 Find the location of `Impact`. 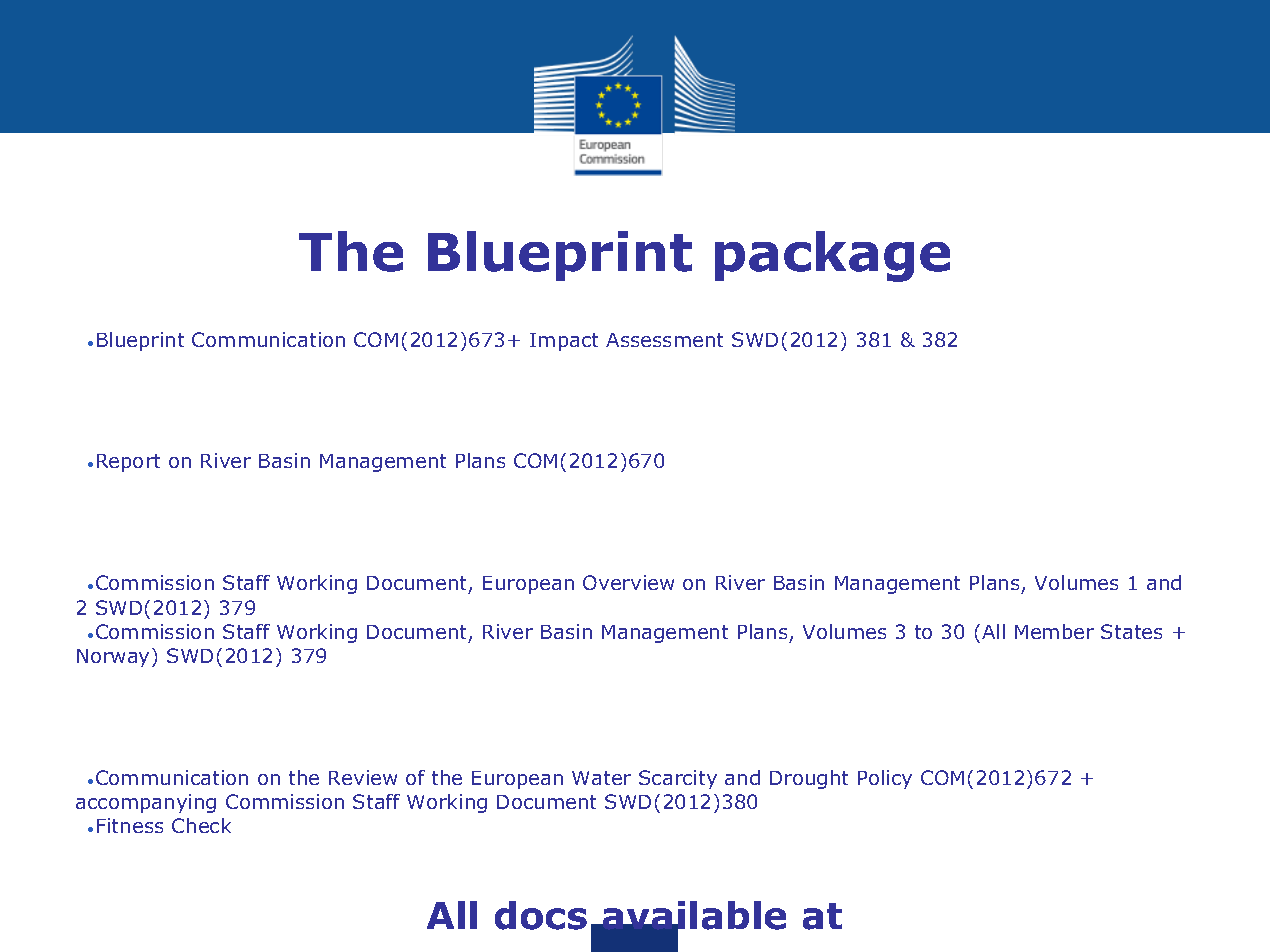

Impact is located at coordinates (564, 342).
